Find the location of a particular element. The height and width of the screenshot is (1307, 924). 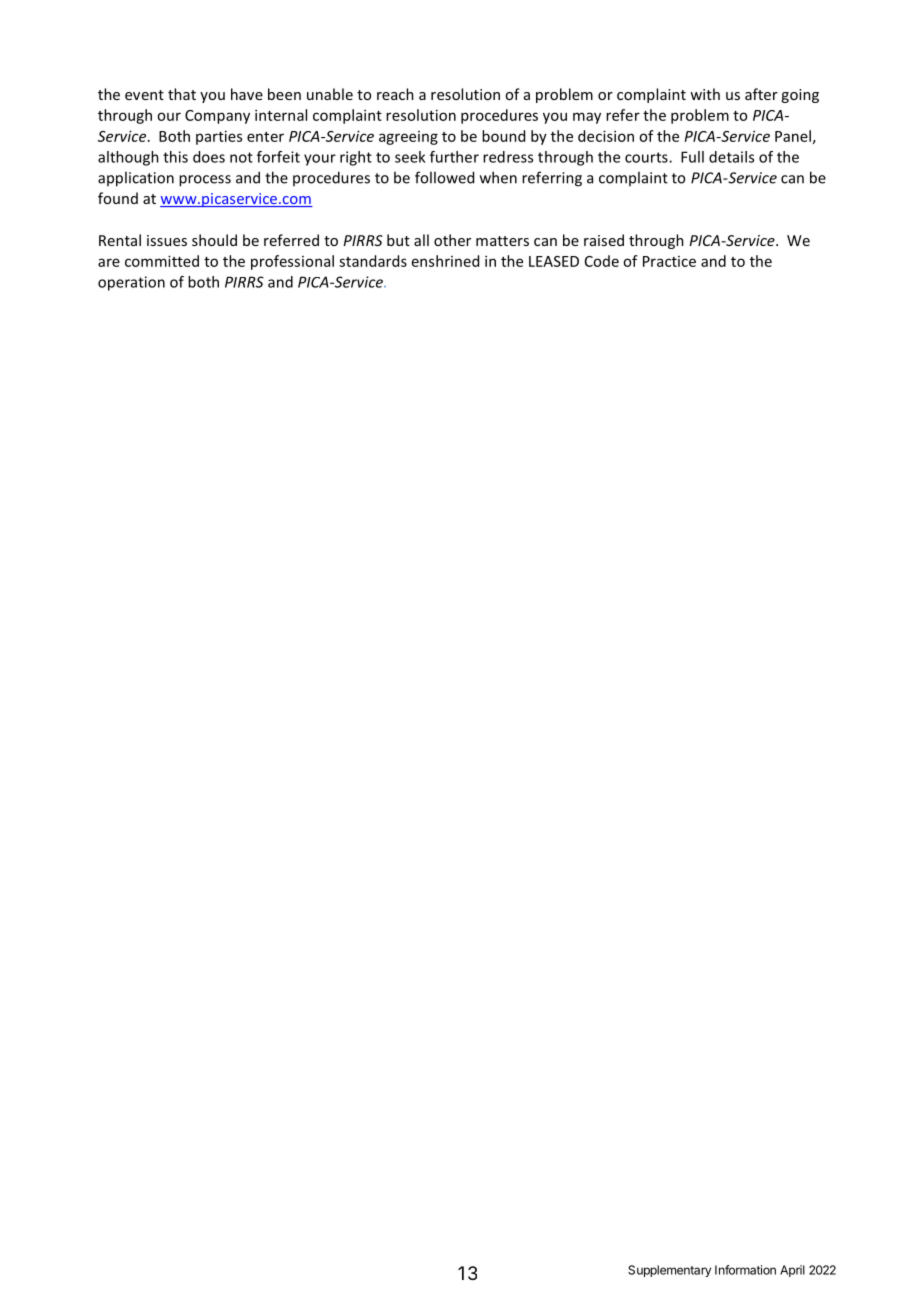

Information is located at coordinates (745, 1270).
